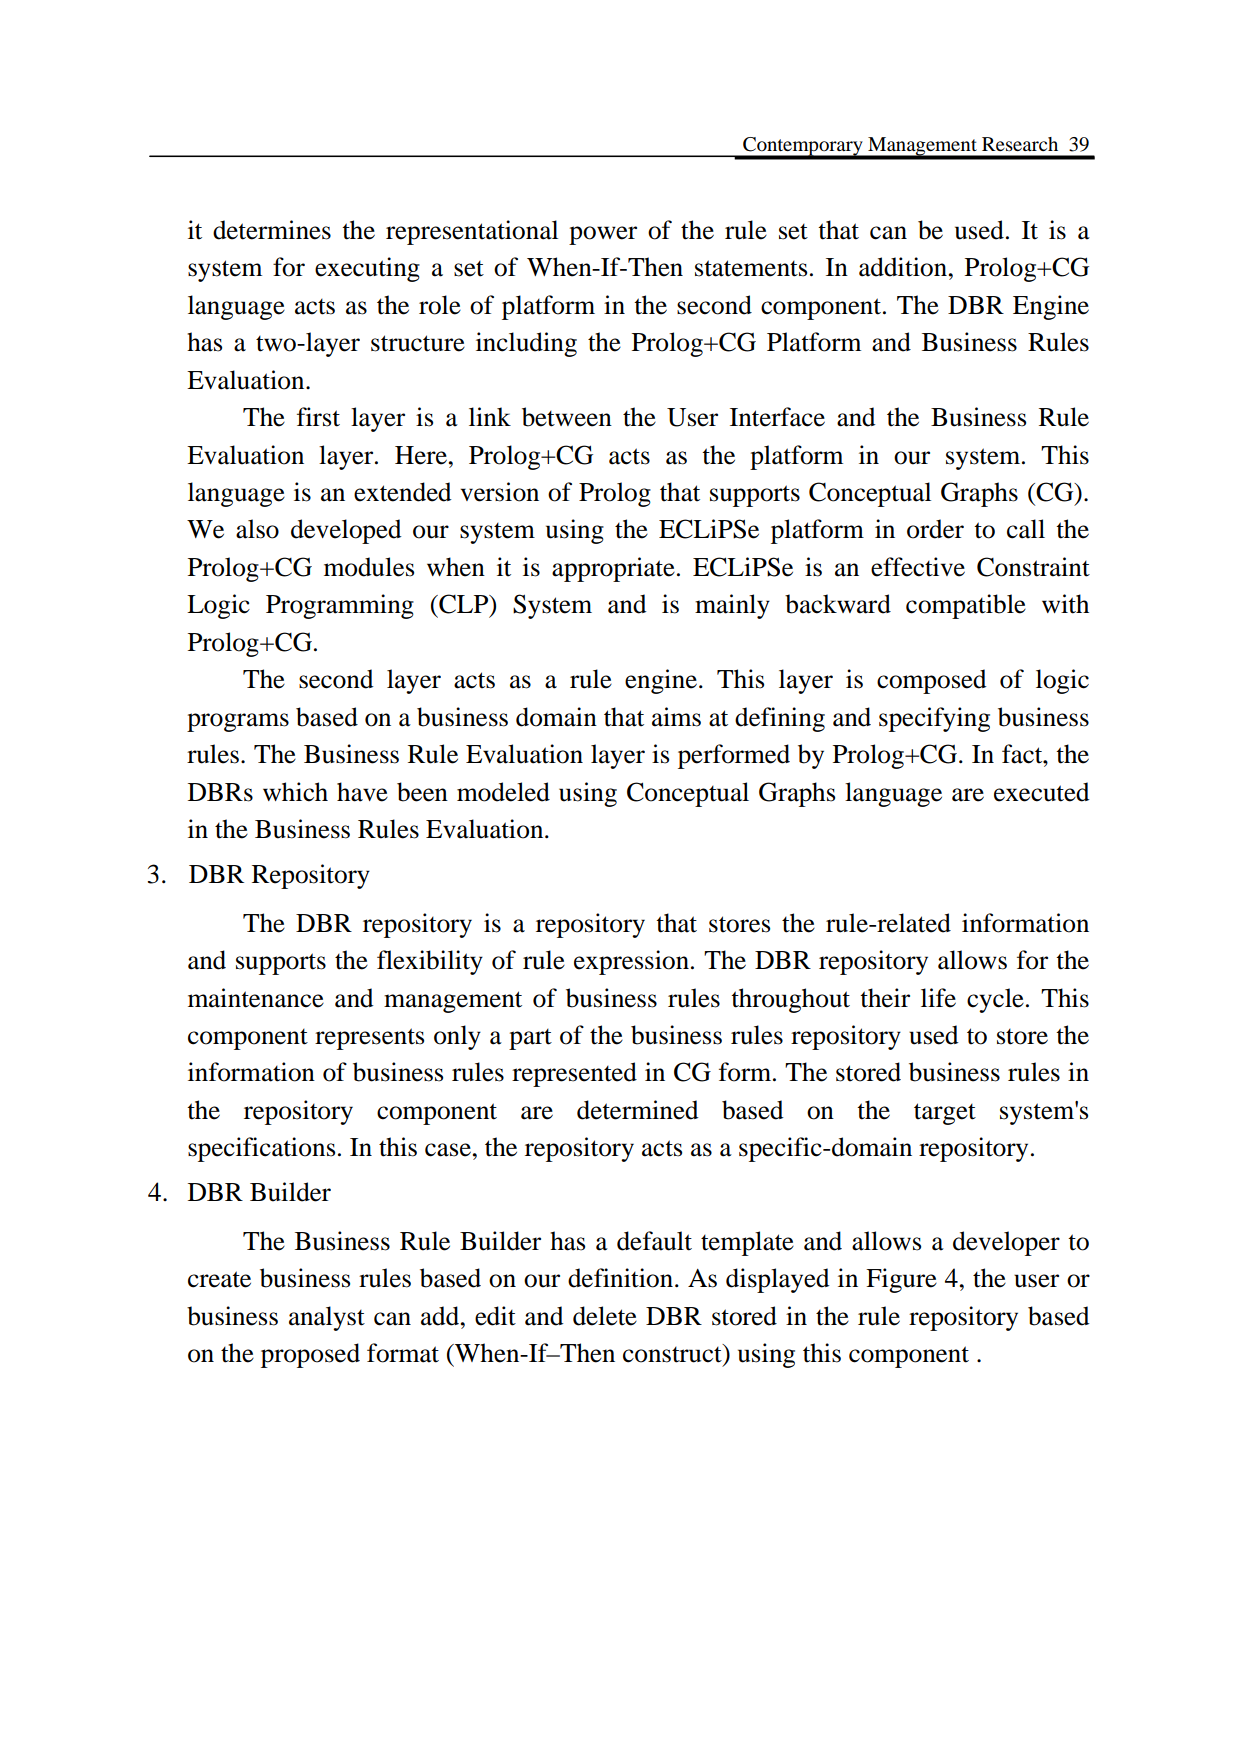 This page has width=1239, height=1752. What do you see at coordinates (603, 235) in the page?
I see `power` at bounding box center [603, 235].
